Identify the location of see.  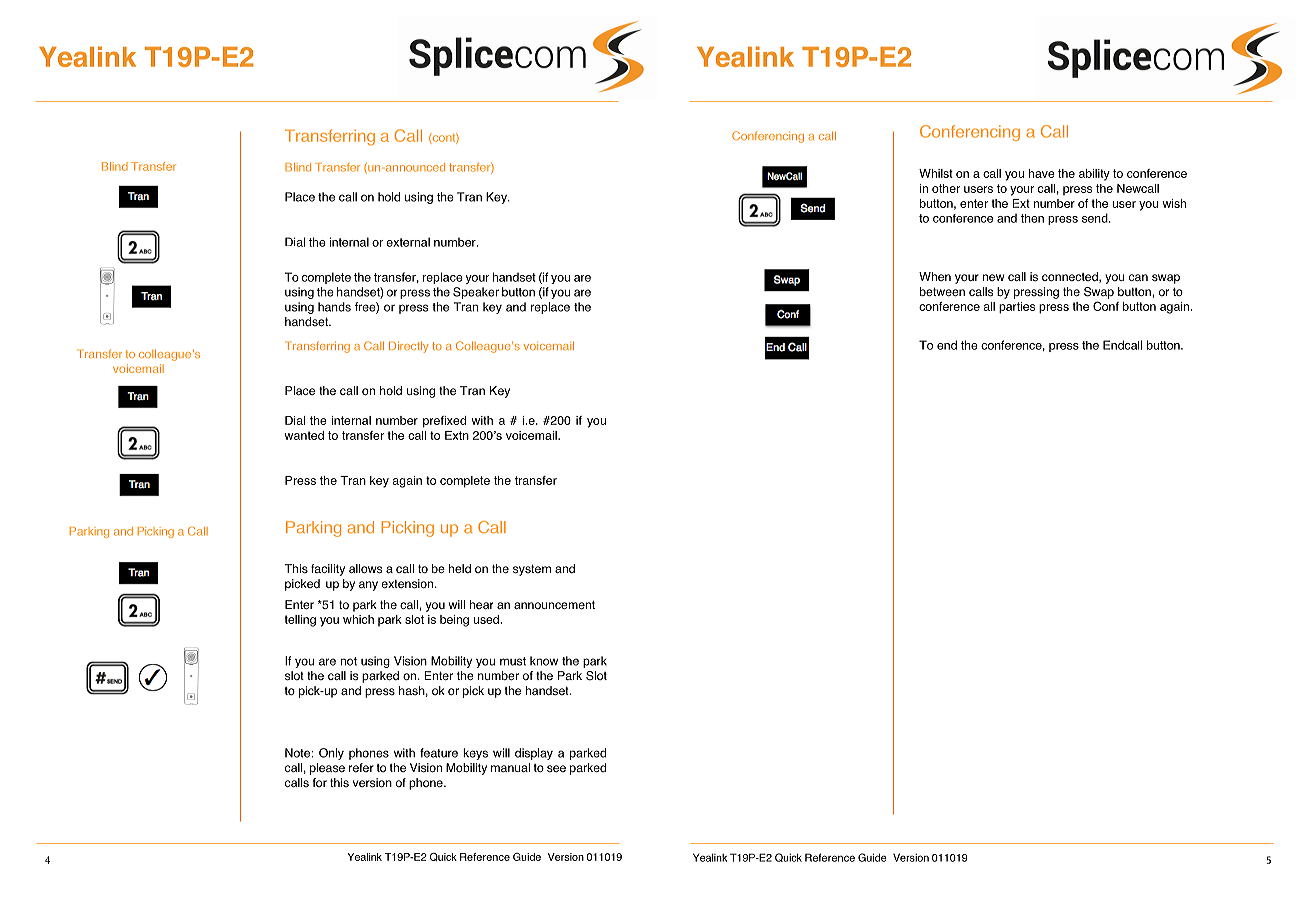
(556, 769).
